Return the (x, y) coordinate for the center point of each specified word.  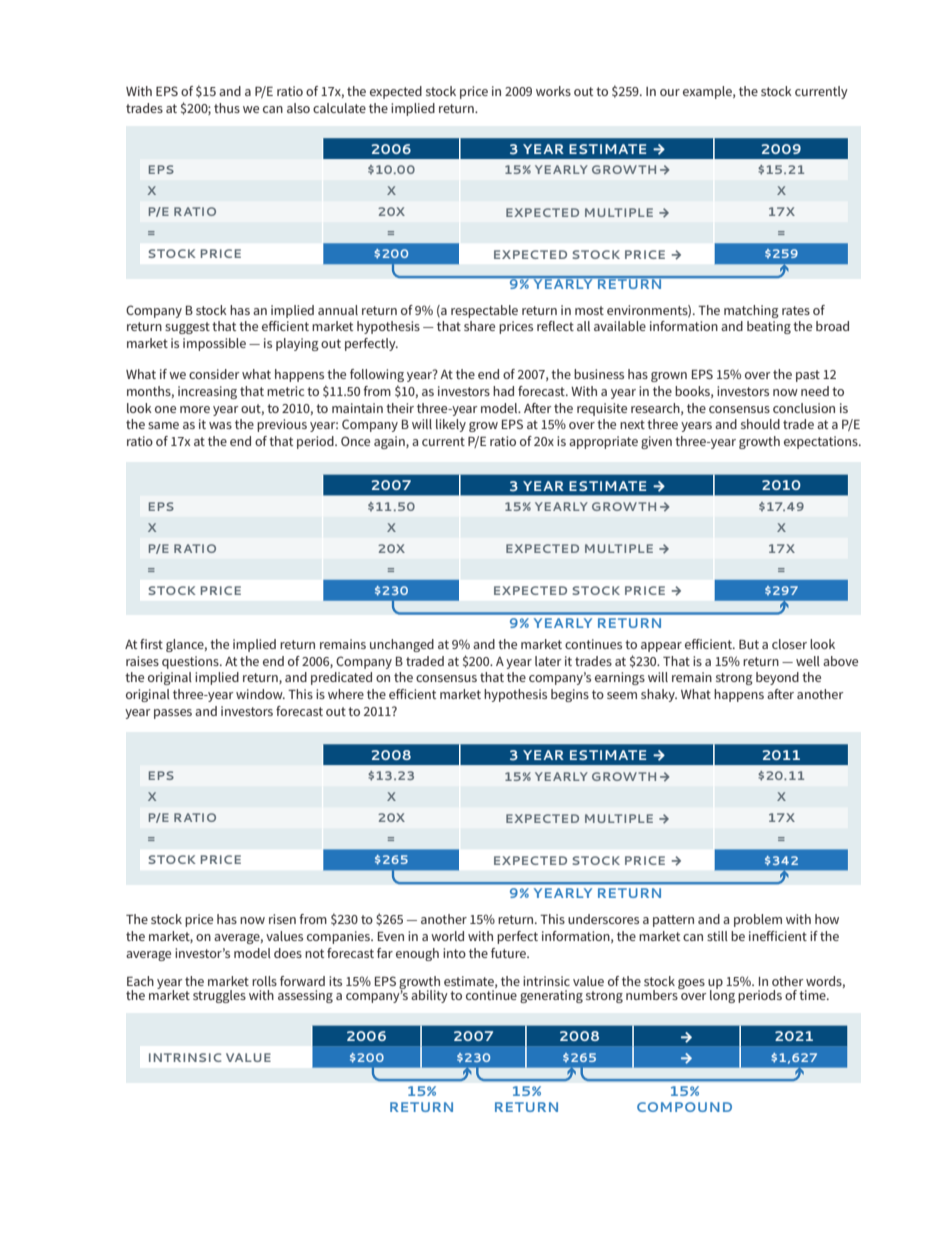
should (760, 424)
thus (227, 108)
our (670, 92)
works (553, 91)
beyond (777, 678)
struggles (219, 996)
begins (570, 695)
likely (451, 425)
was (220, 425)
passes (173, 714)
